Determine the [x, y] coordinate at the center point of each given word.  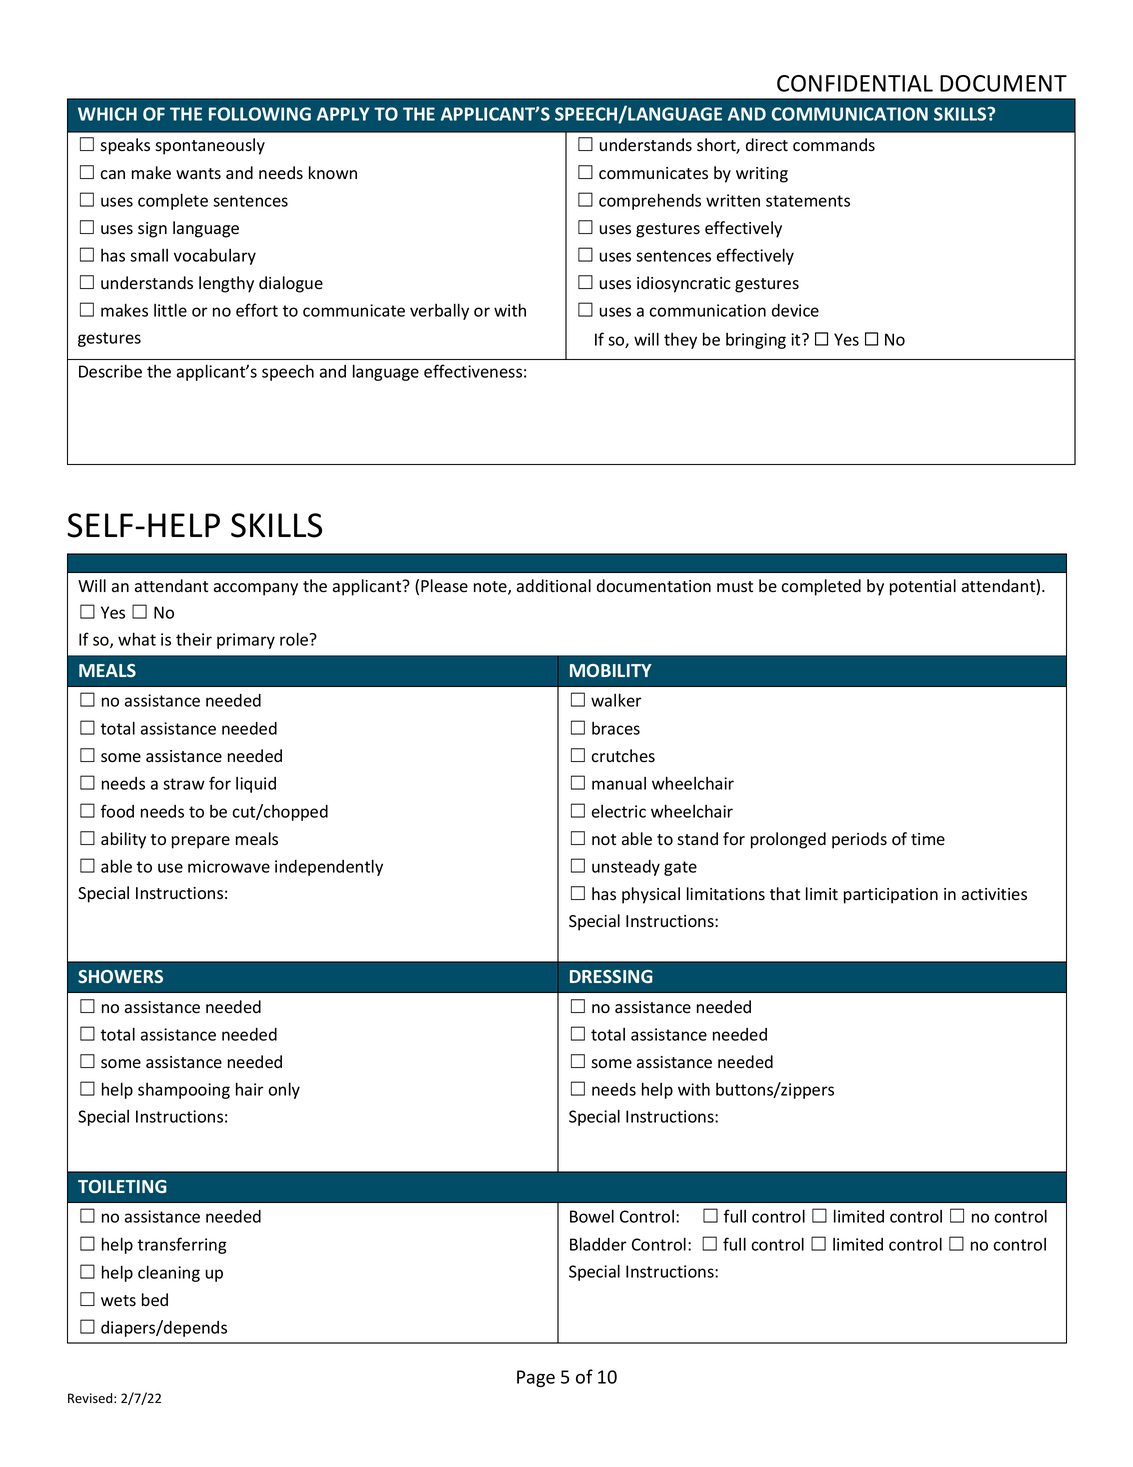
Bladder [598, 1244]
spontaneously [210, 146]
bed [155, 1300]
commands [834, 145]
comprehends [650, 201]
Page [536, 1378]
